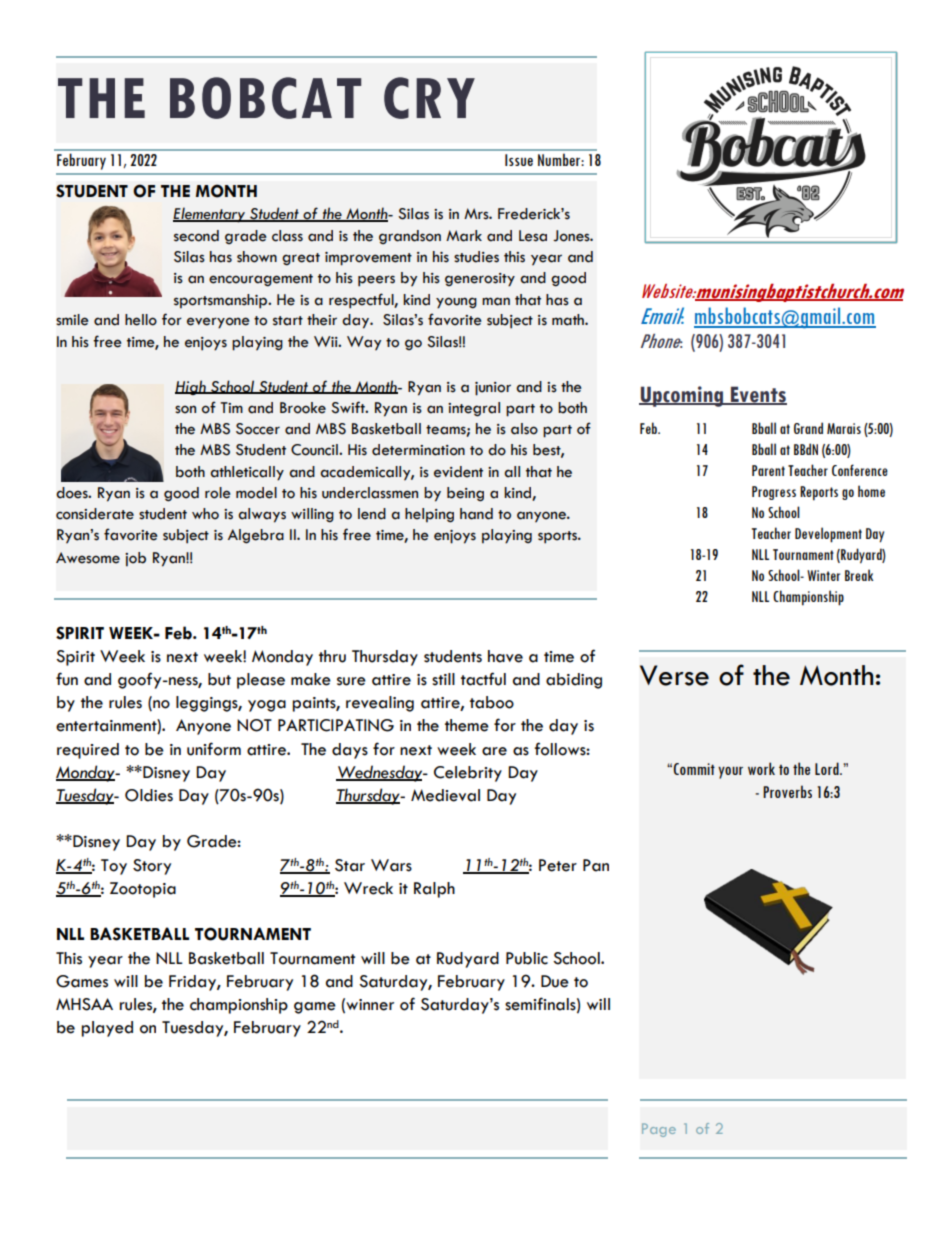 The image size is (952, 1233). I want to click on Due, so click(555, 981).
